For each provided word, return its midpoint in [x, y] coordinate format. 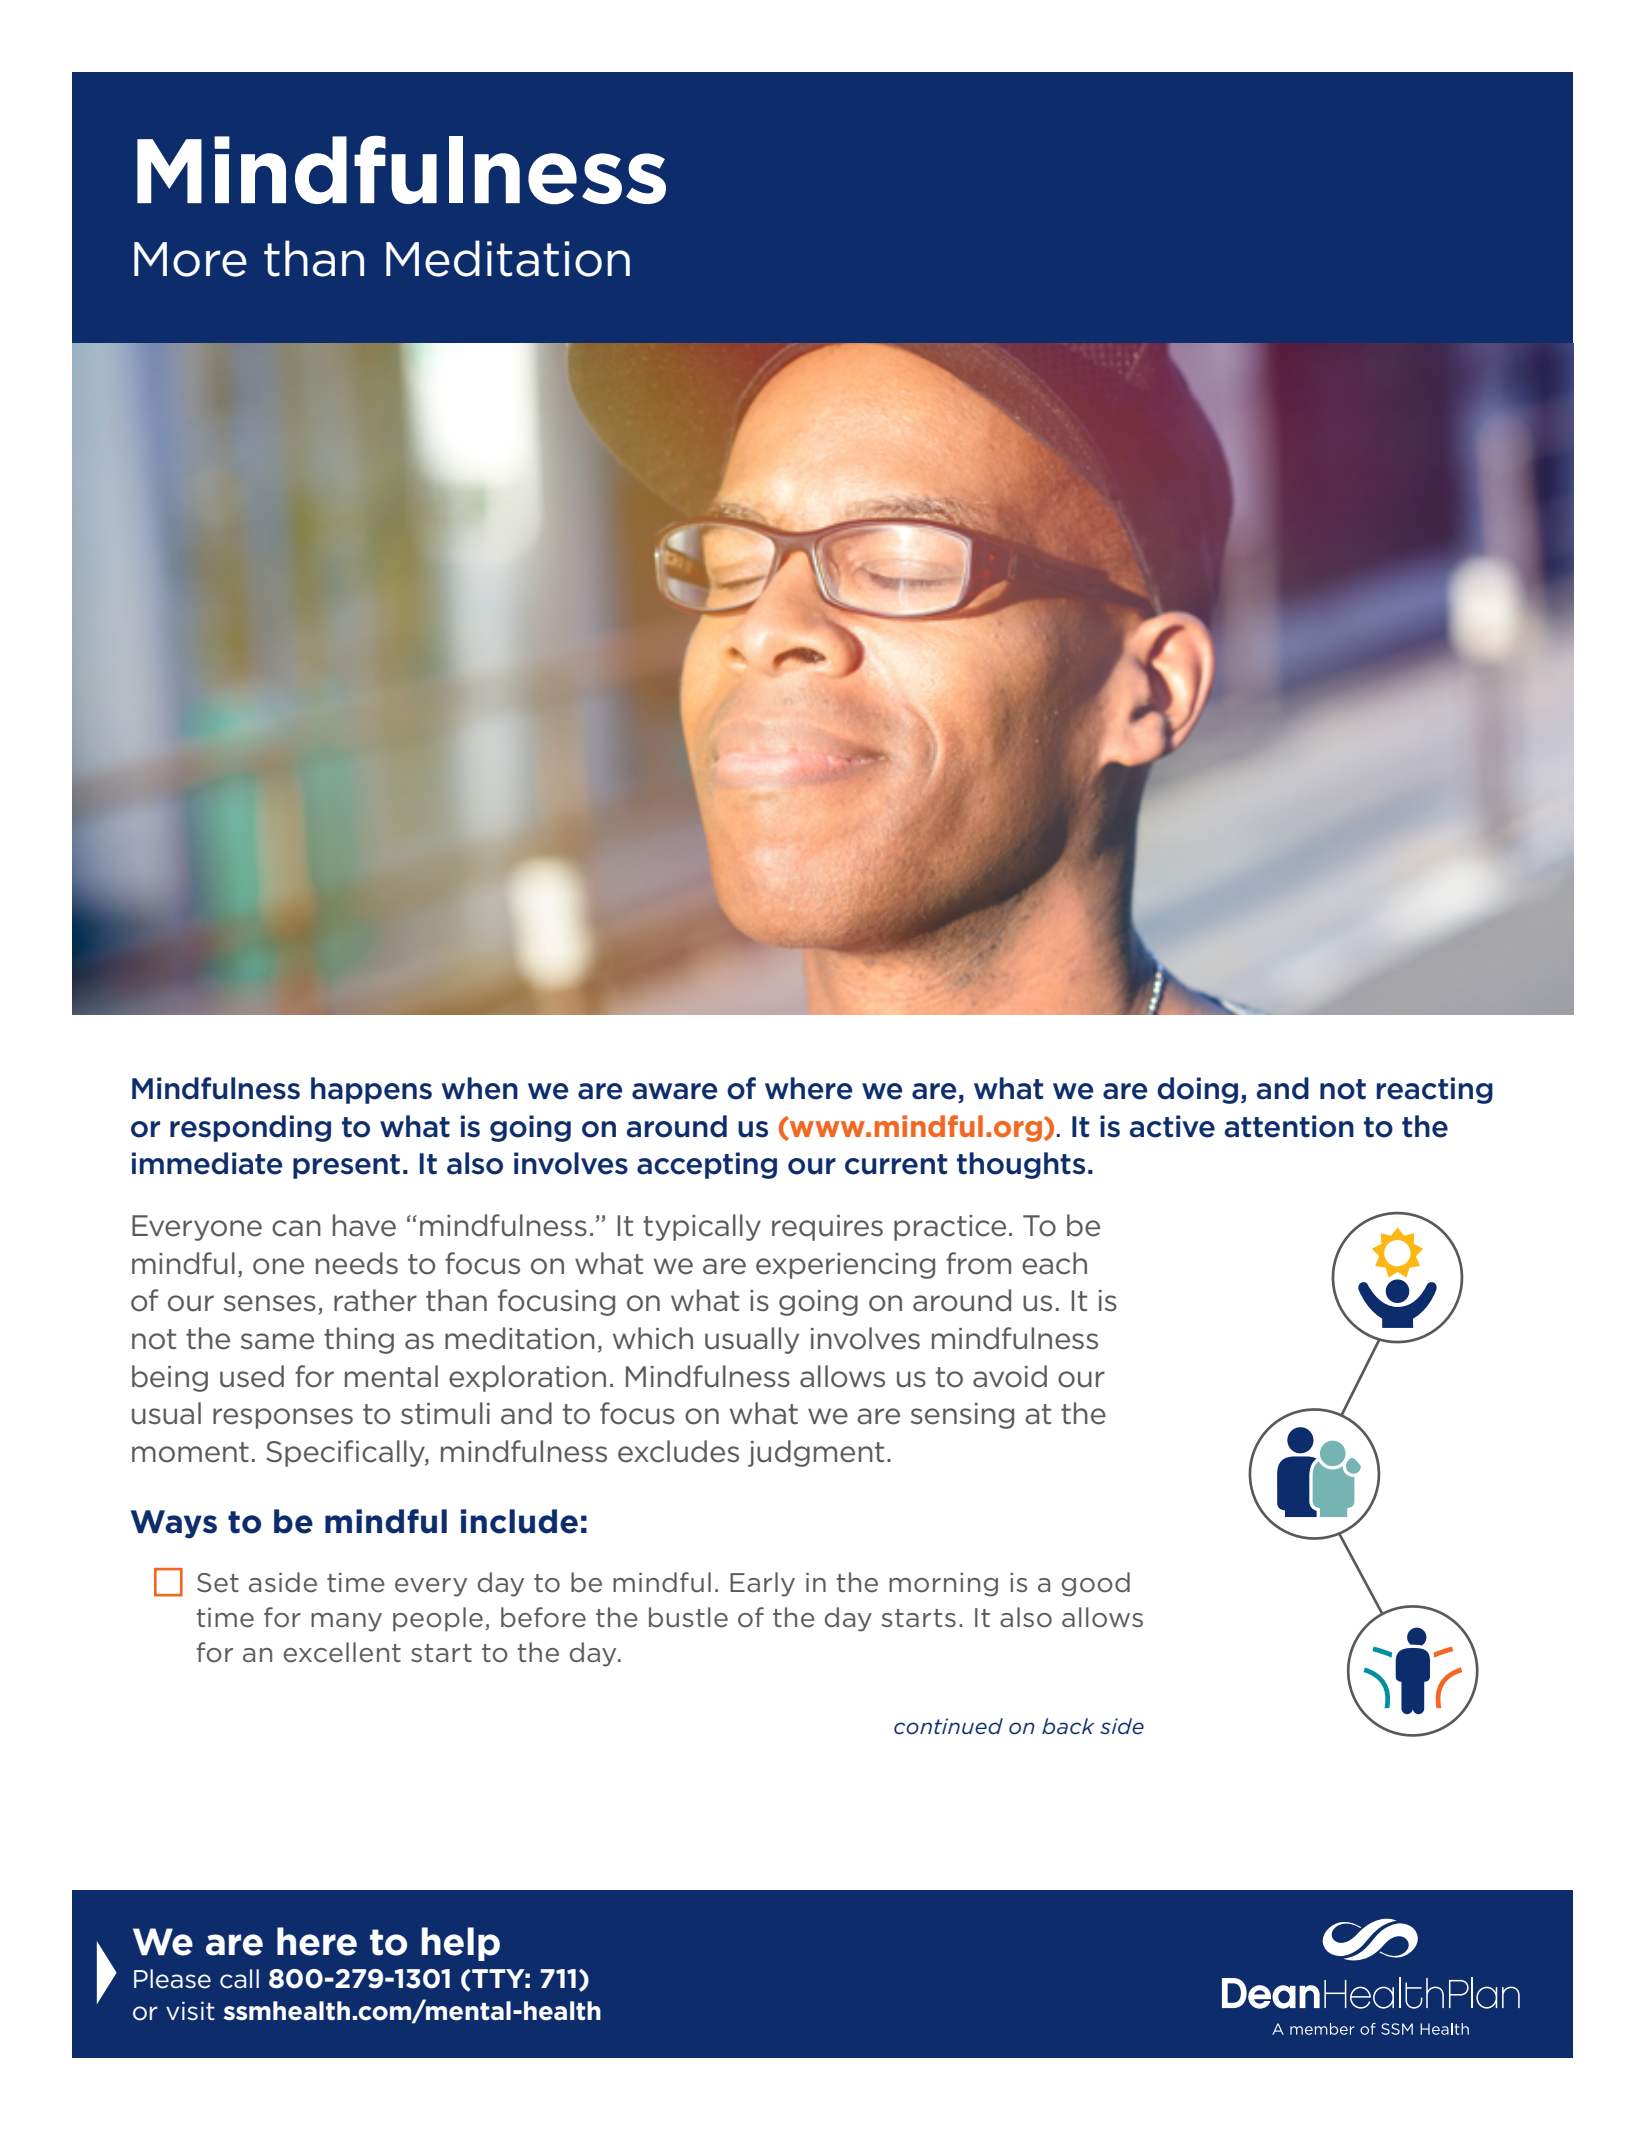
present [346, 1166]
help [461, 1944]
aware [675, 1091]
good [1096, 1584]
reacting [1435, 1090]
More [190, 259]
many [346, 1622]
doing [1197, 1090]
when [480, 1088]
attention [1289, 1126]
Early [762, 1584]
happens [371, 1090]
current [896, 1164]
